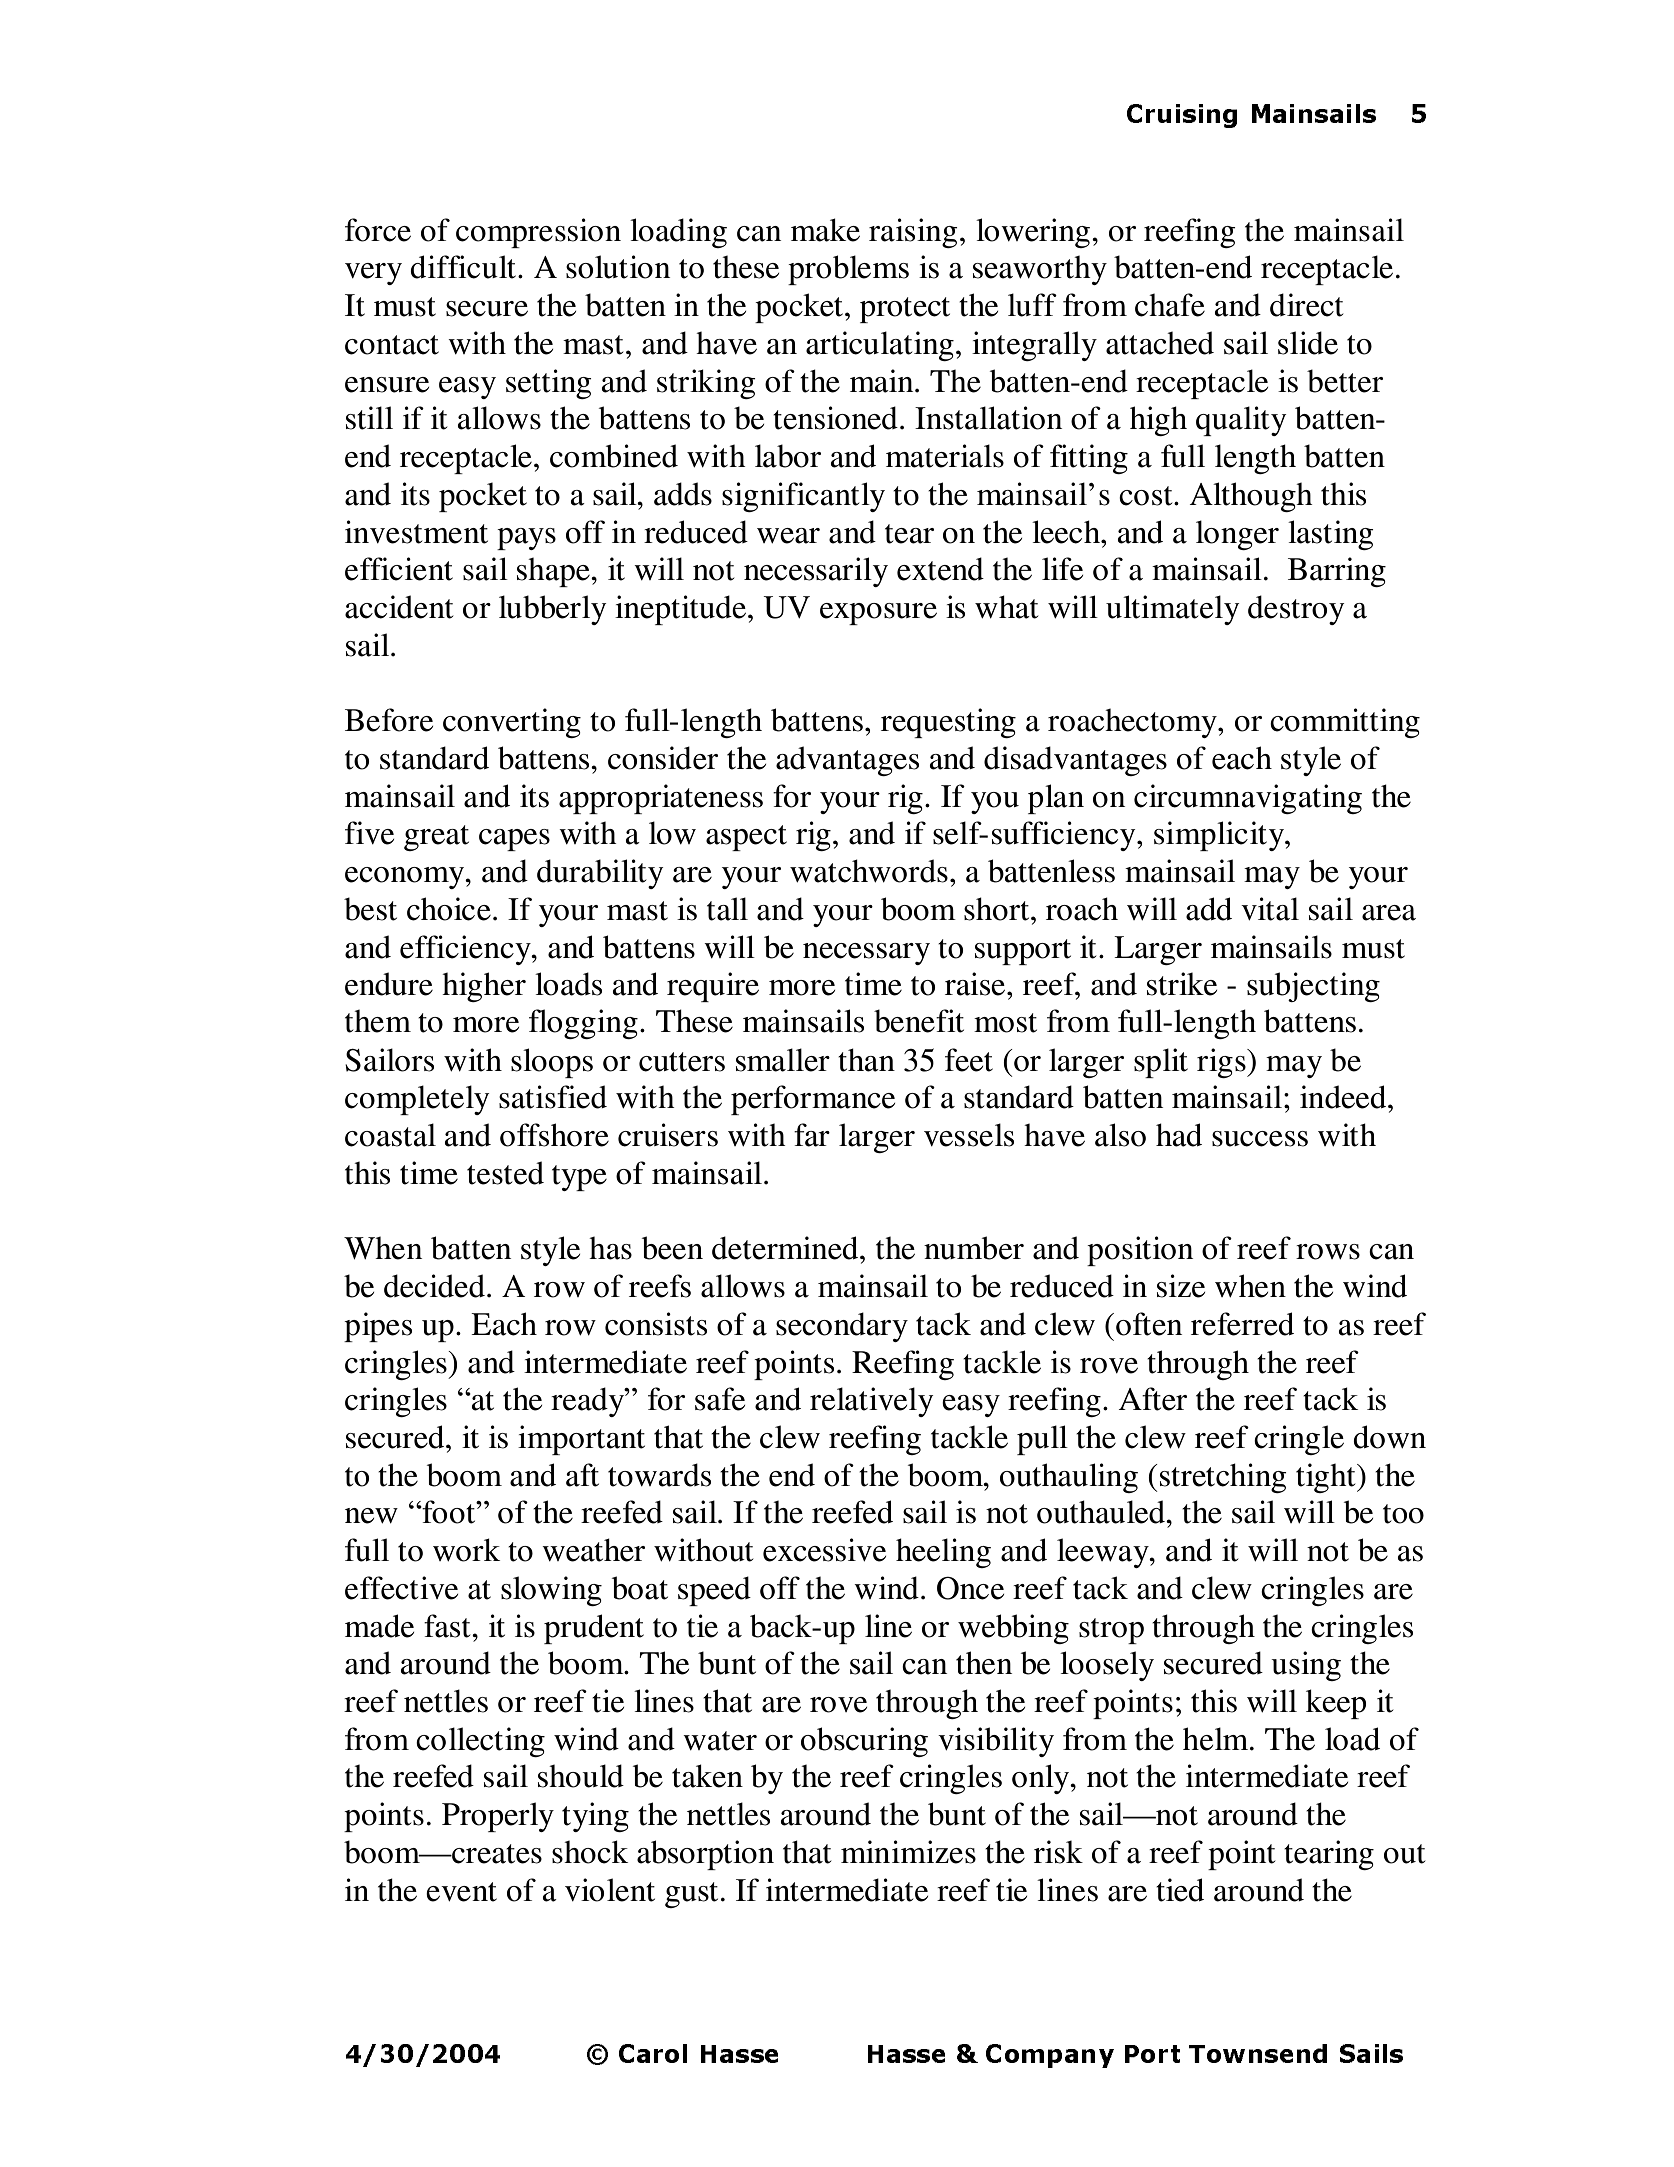  I want to click on Properly, so click(498, 1817).
